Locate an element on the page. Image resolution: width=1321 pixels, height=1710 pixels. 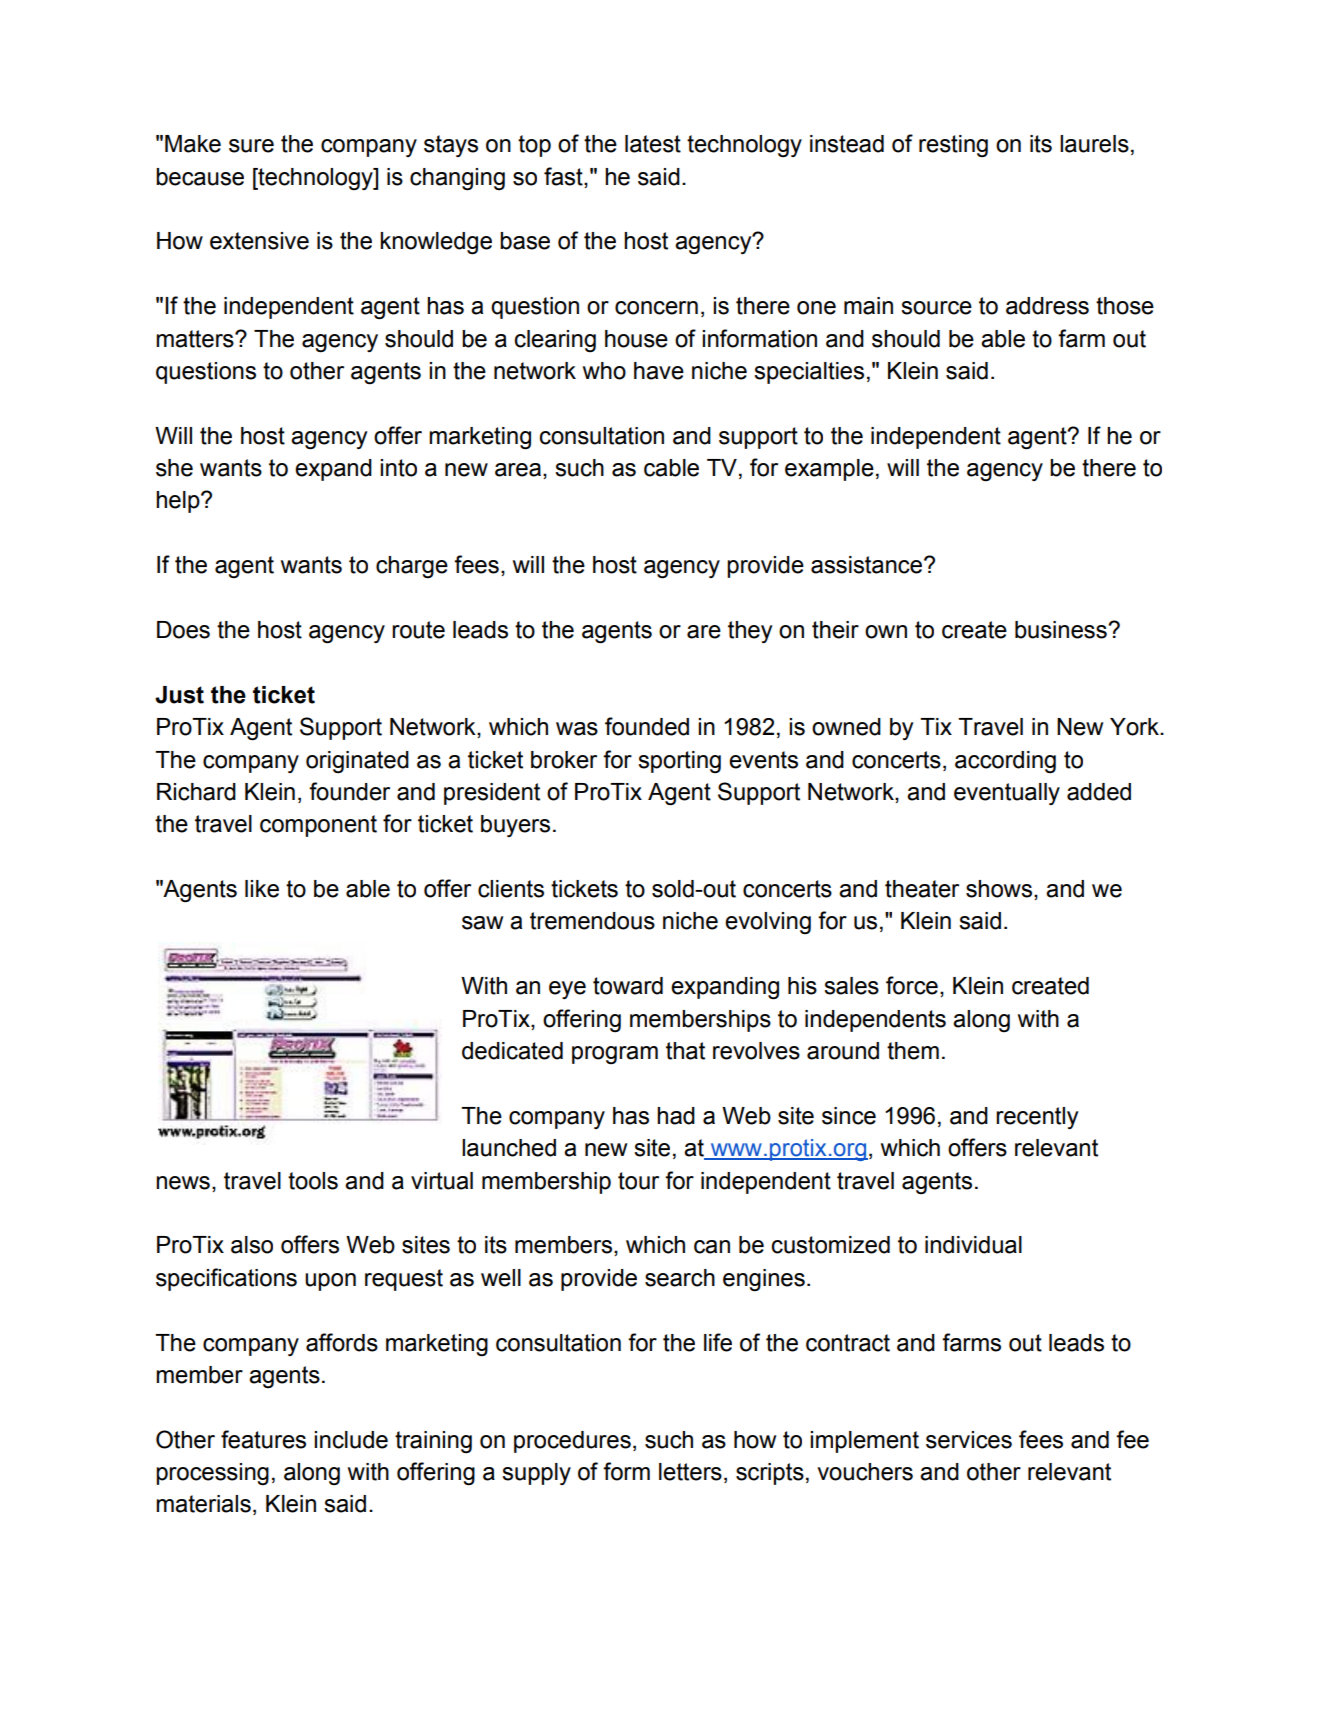
recently is located at coordinates (1037, 1118).
